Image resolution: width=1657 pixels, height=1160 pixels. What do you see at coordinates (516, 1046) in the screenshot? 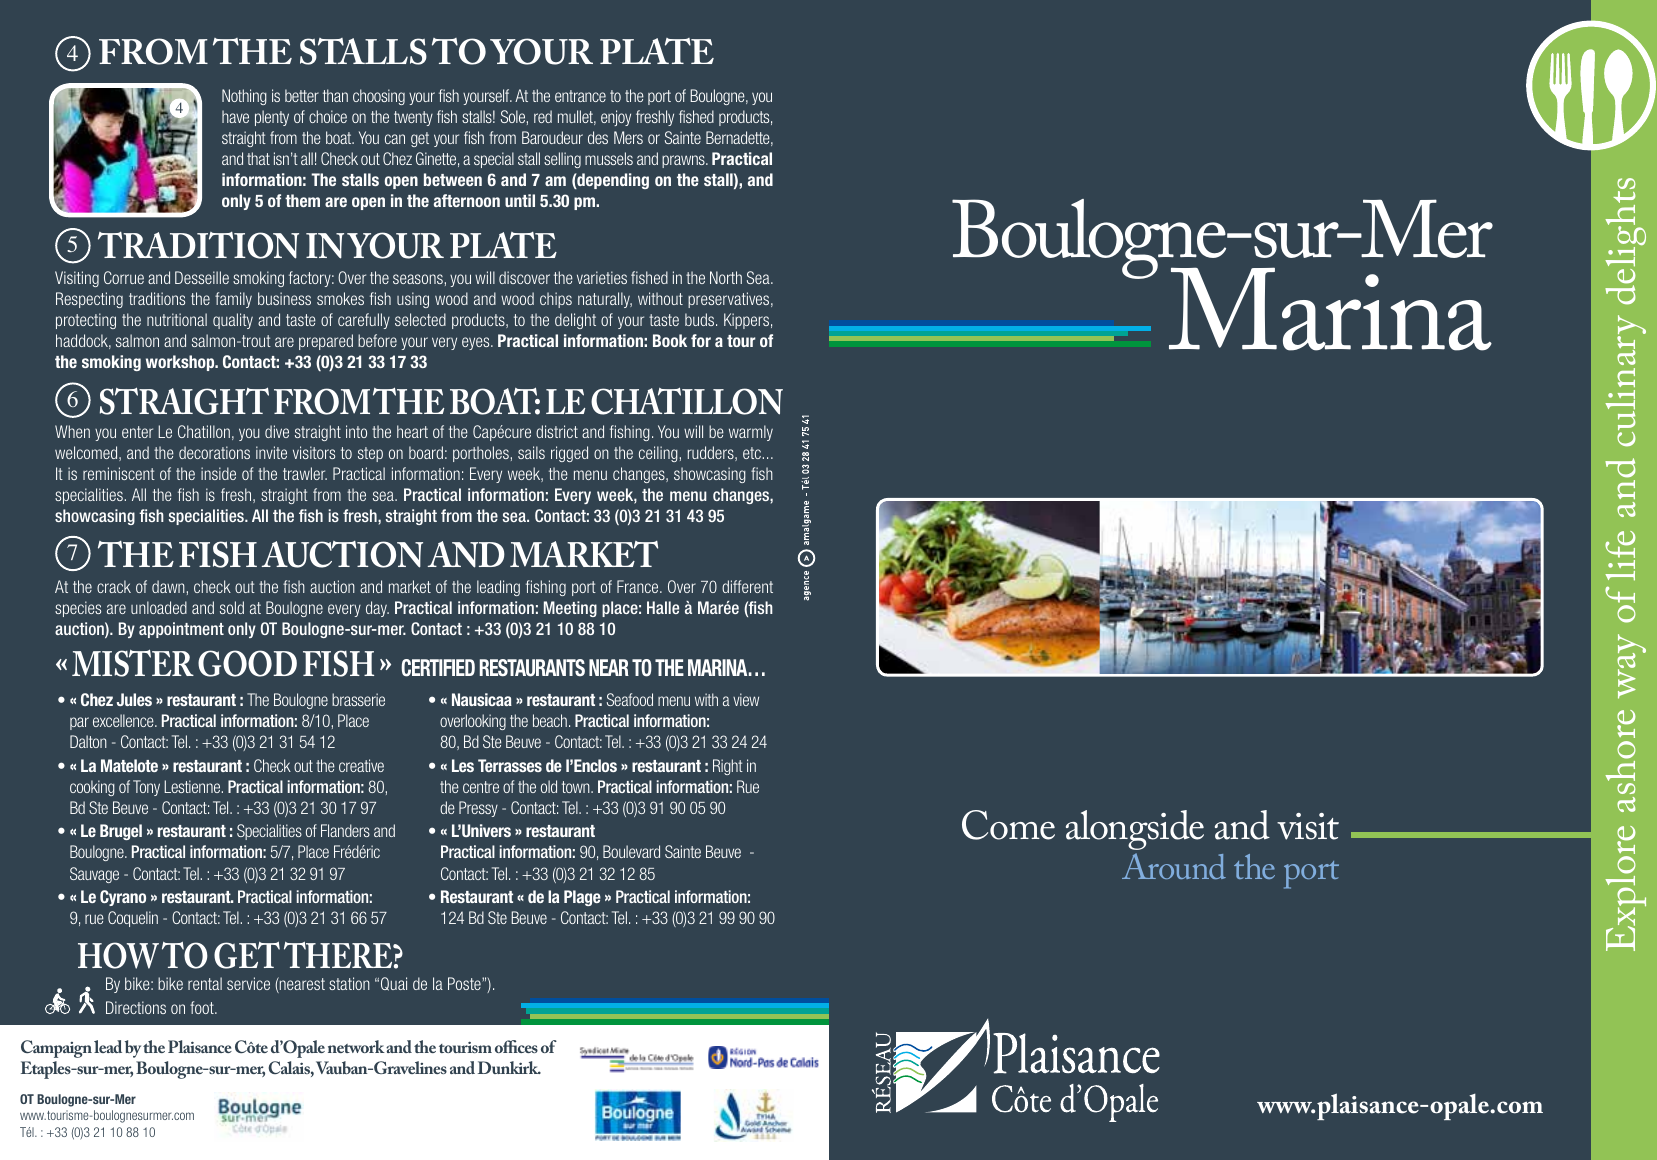
I see `offices` at bounding box center [516, 1046].
